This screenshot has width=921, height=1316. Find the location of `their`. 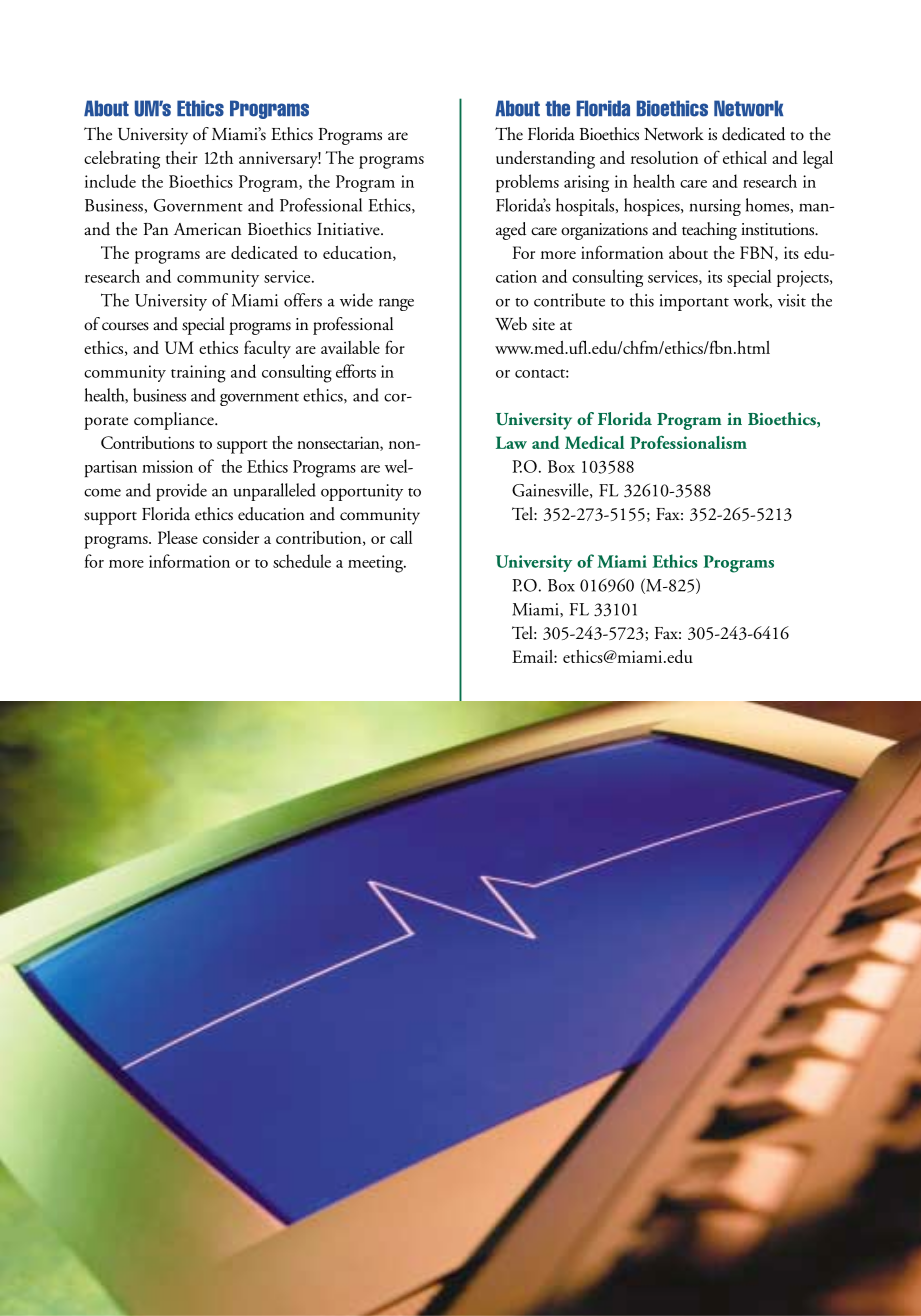

their is located at coordinates (182, 157).
